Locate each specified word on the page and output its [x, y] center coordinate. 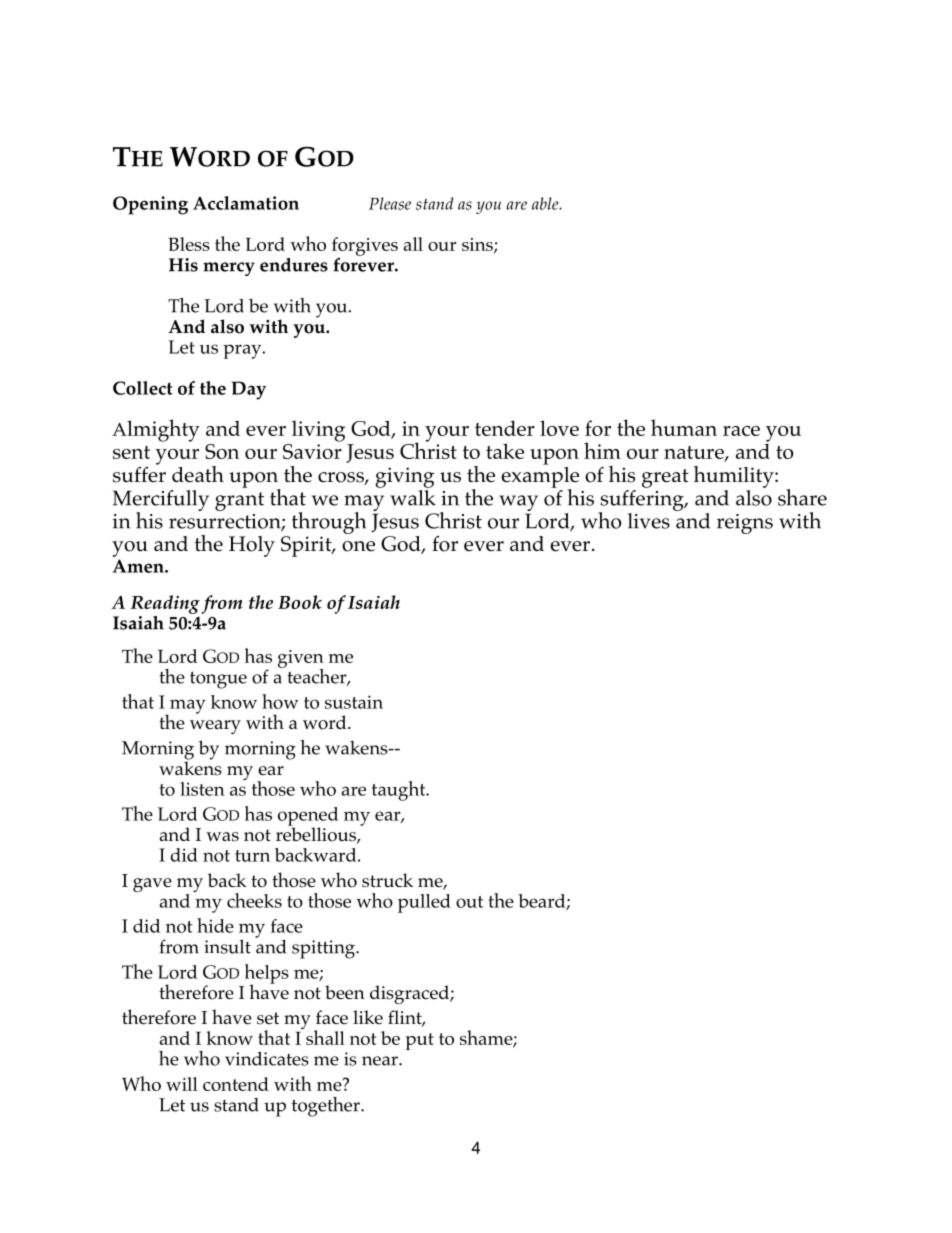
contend [236, 1084]
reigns [745, 524]
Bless [189, 244]
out [469, 902]
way [518, 503]
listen [202, 789]
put [420, 1041]
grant [239, 501]
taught [400, 791]
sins [478, 245]
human [684, 427]
